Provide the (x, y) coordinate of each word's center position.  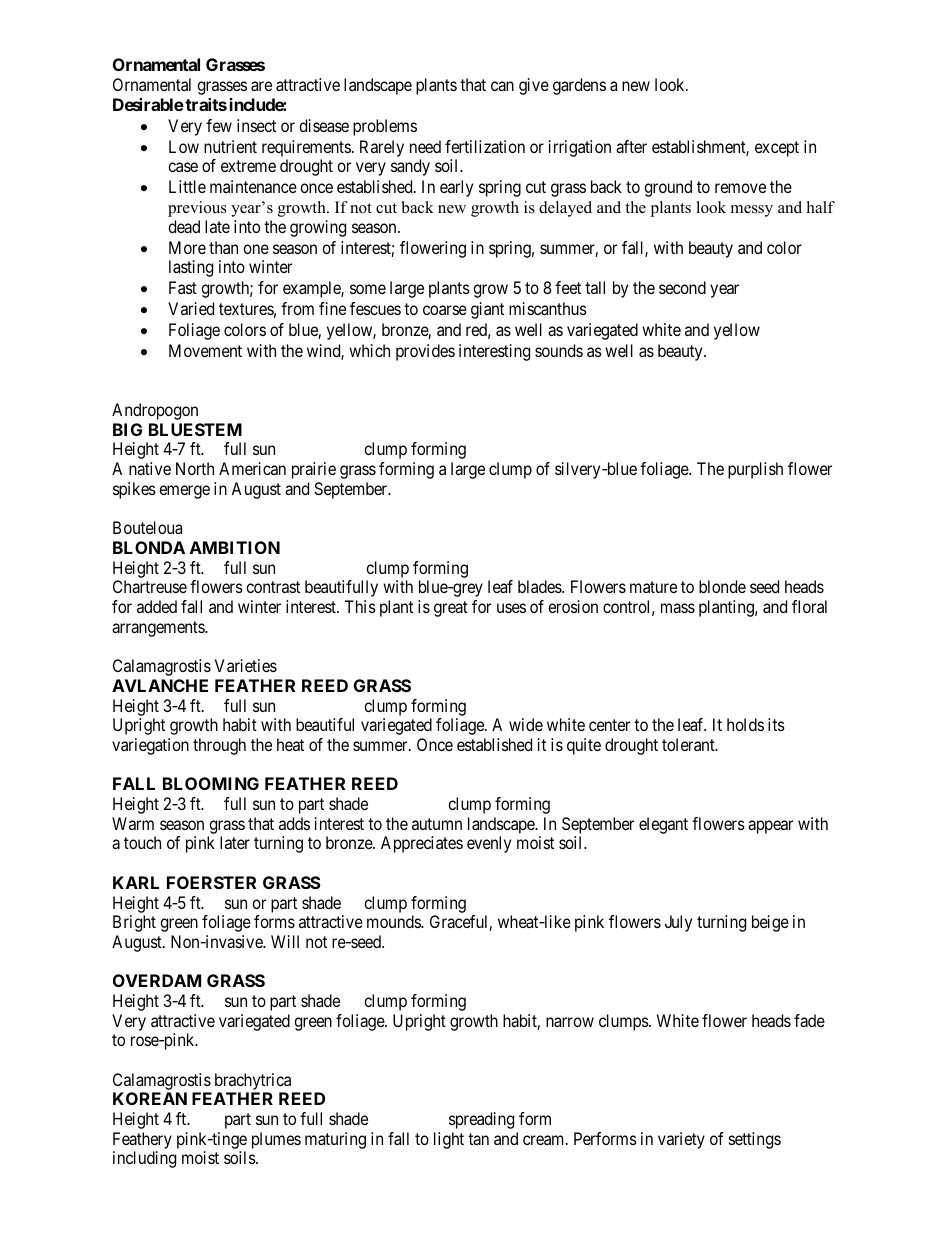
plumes (276, 1140)
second (682, 287)
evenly (489, 844)
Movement (205, 350)
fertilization (485, 146)
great (451, 609)
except (777, 149)
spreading (481, 1120)
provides (425, 352)
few (219, 125)
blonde (722, 586)
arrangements (159, 629)
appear (770, 827)
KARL (136, 882)
